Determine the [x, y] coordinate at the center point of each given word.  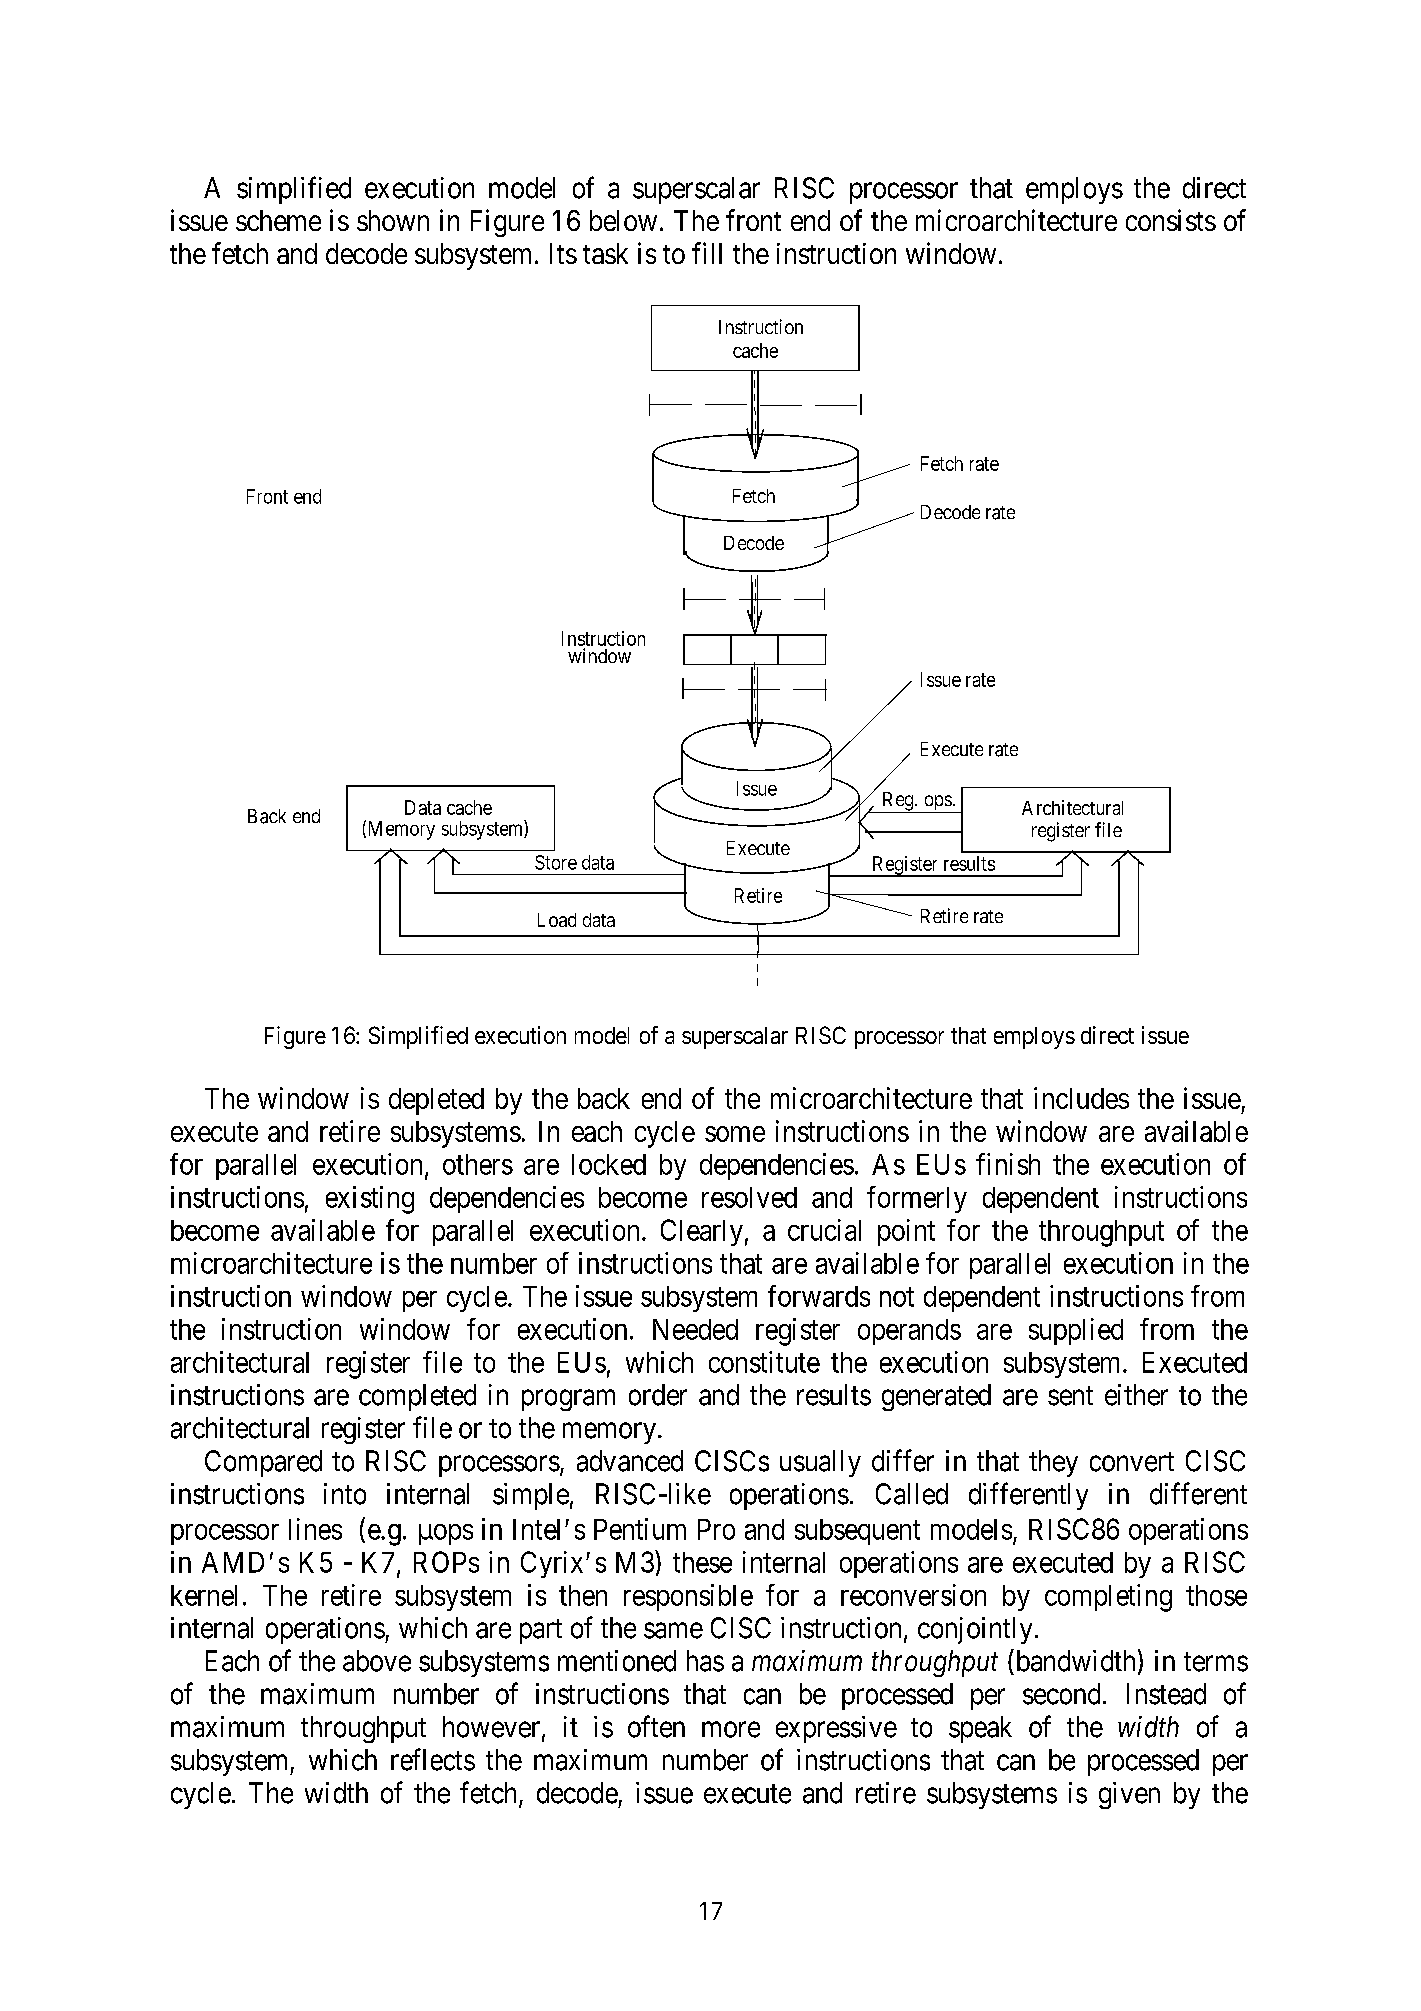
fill [707, 253]
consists [1171, 220]
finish [1008, 1164]
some [735, 1134]
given [1129, 1795]
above [377, 1661]
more [731, 1730]
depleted [436, 1101]
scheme [278, 220]
